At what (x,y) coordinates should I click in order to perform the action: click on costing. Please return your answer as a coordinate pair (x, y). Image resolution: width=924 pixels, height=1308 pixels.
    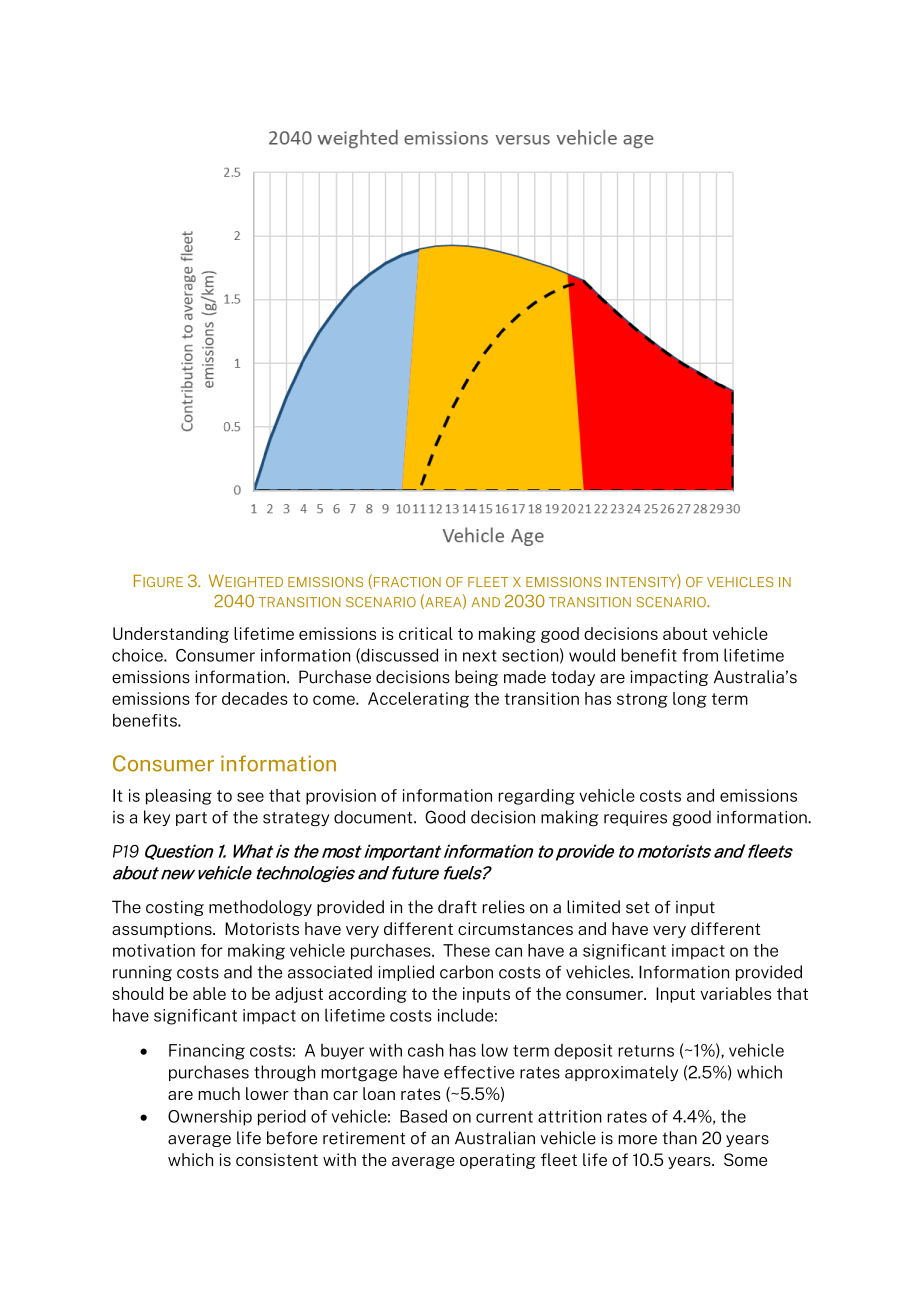
    Looking at the image, I should click on (175, 908).
